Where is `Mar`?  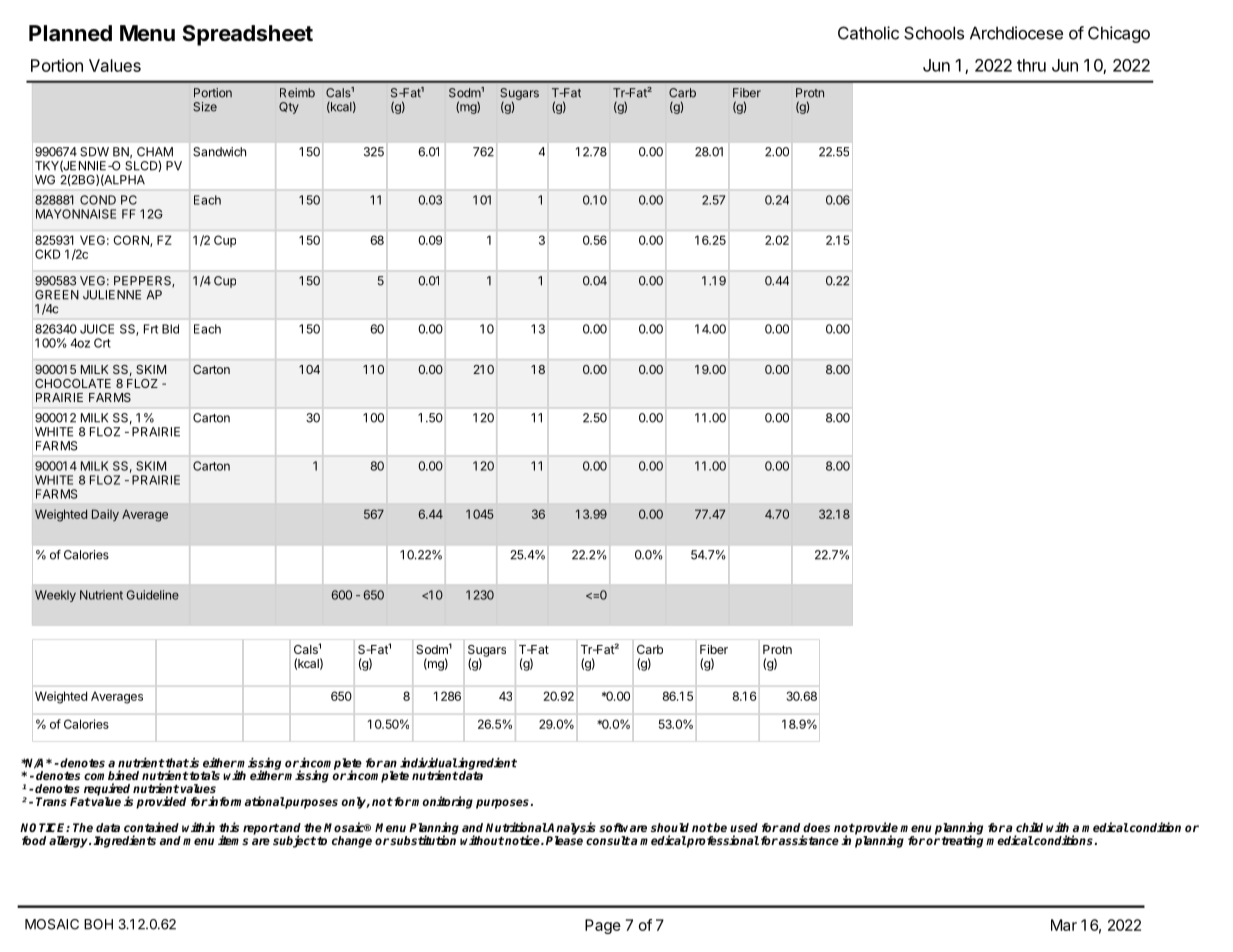
Mar is located at coordinates (1064, 925).
